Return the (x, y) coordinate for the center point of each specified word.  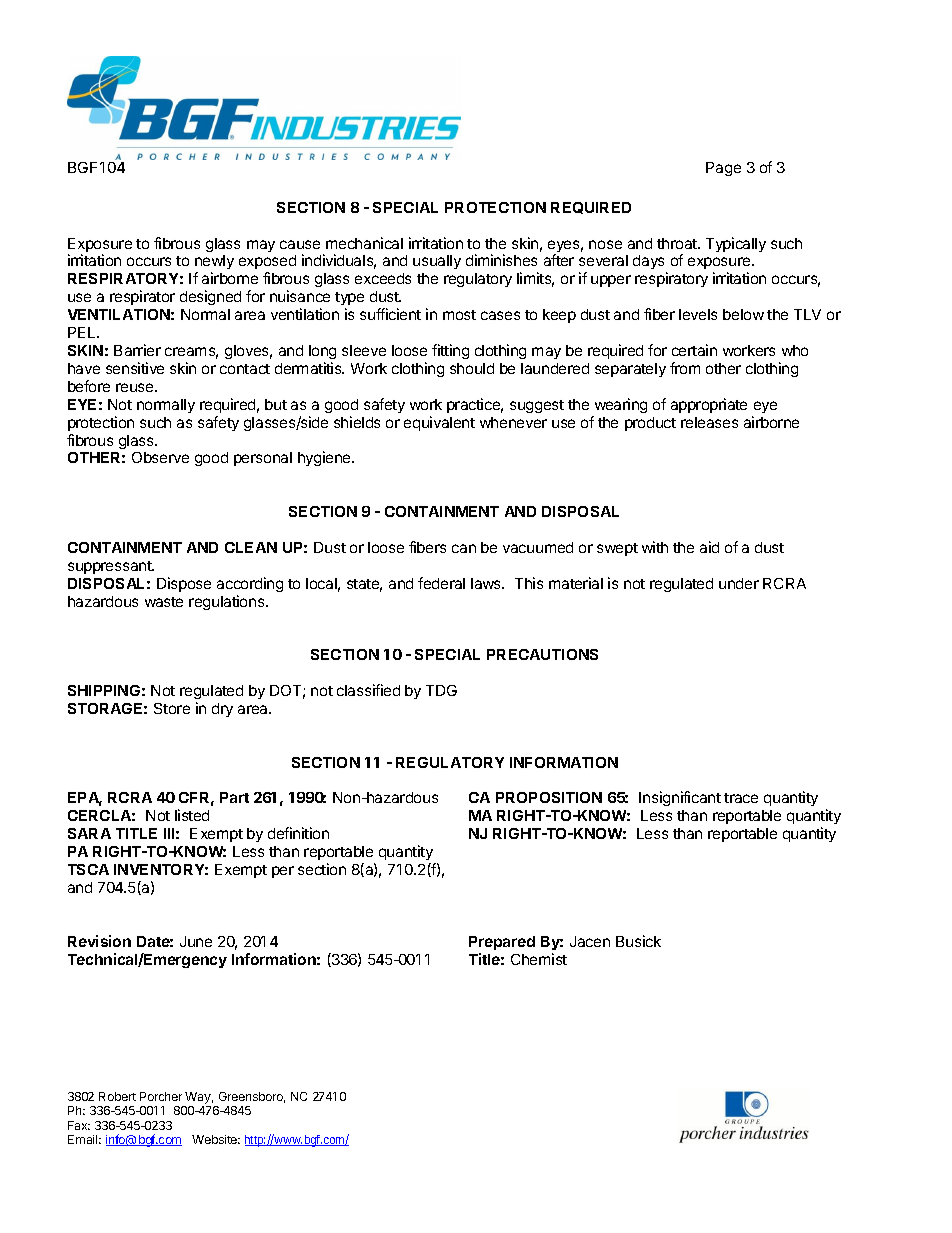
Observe (160, 457)
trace (741, 798)
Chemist (539, 959)
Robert (117, 1096)
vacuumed (538, 547)
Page (723, 169)
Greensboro (252, 1097)
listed (192, 815)
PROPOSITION (549, 797)
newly (214, 264)
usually (437, 262)
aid (709, 547)
